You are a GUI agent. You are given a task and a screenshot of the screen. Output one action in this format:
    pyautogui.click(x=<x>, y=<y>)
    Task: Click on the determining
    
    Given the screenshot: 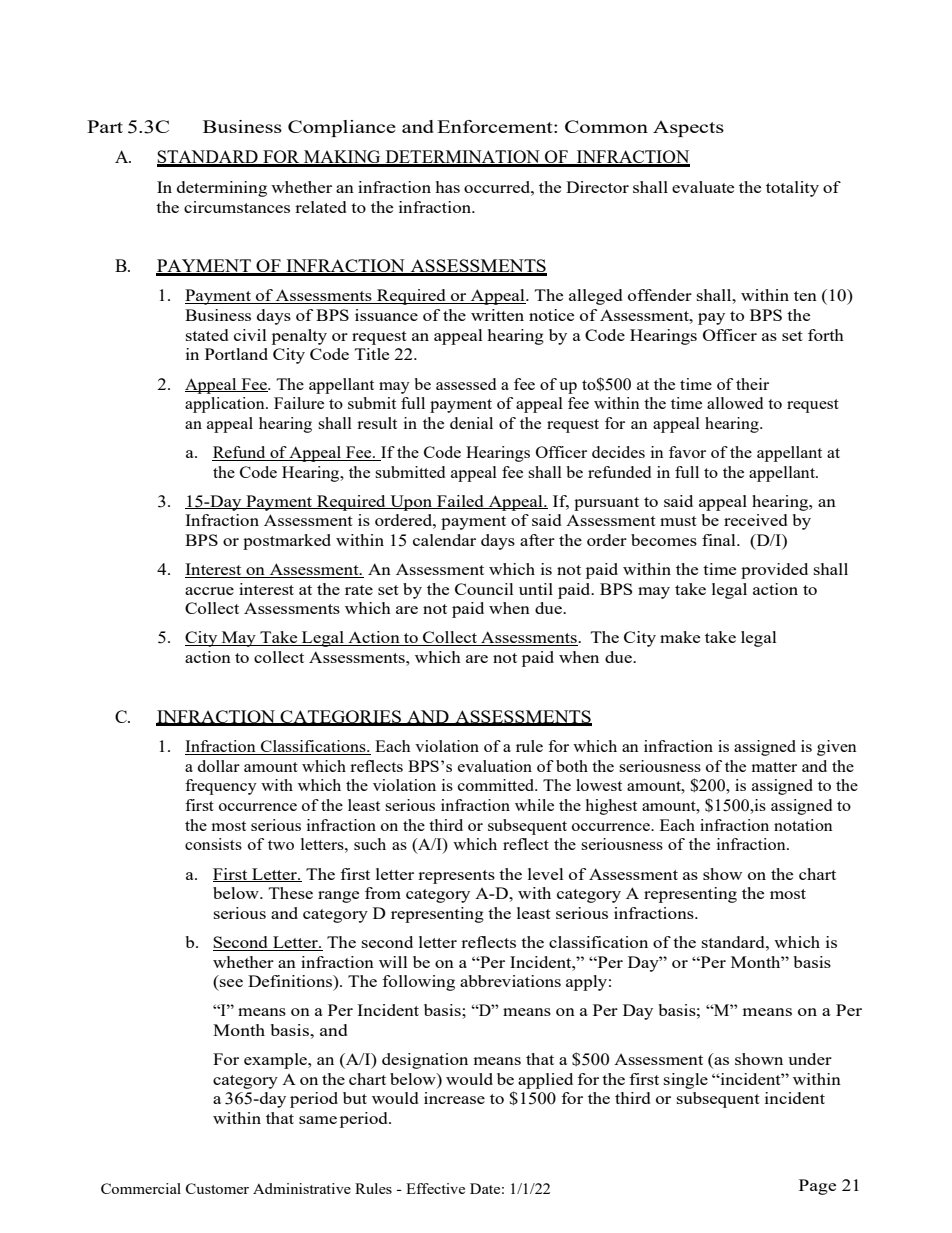 What is the action you would take?
    pyautogui.click(x=222, y=189)
